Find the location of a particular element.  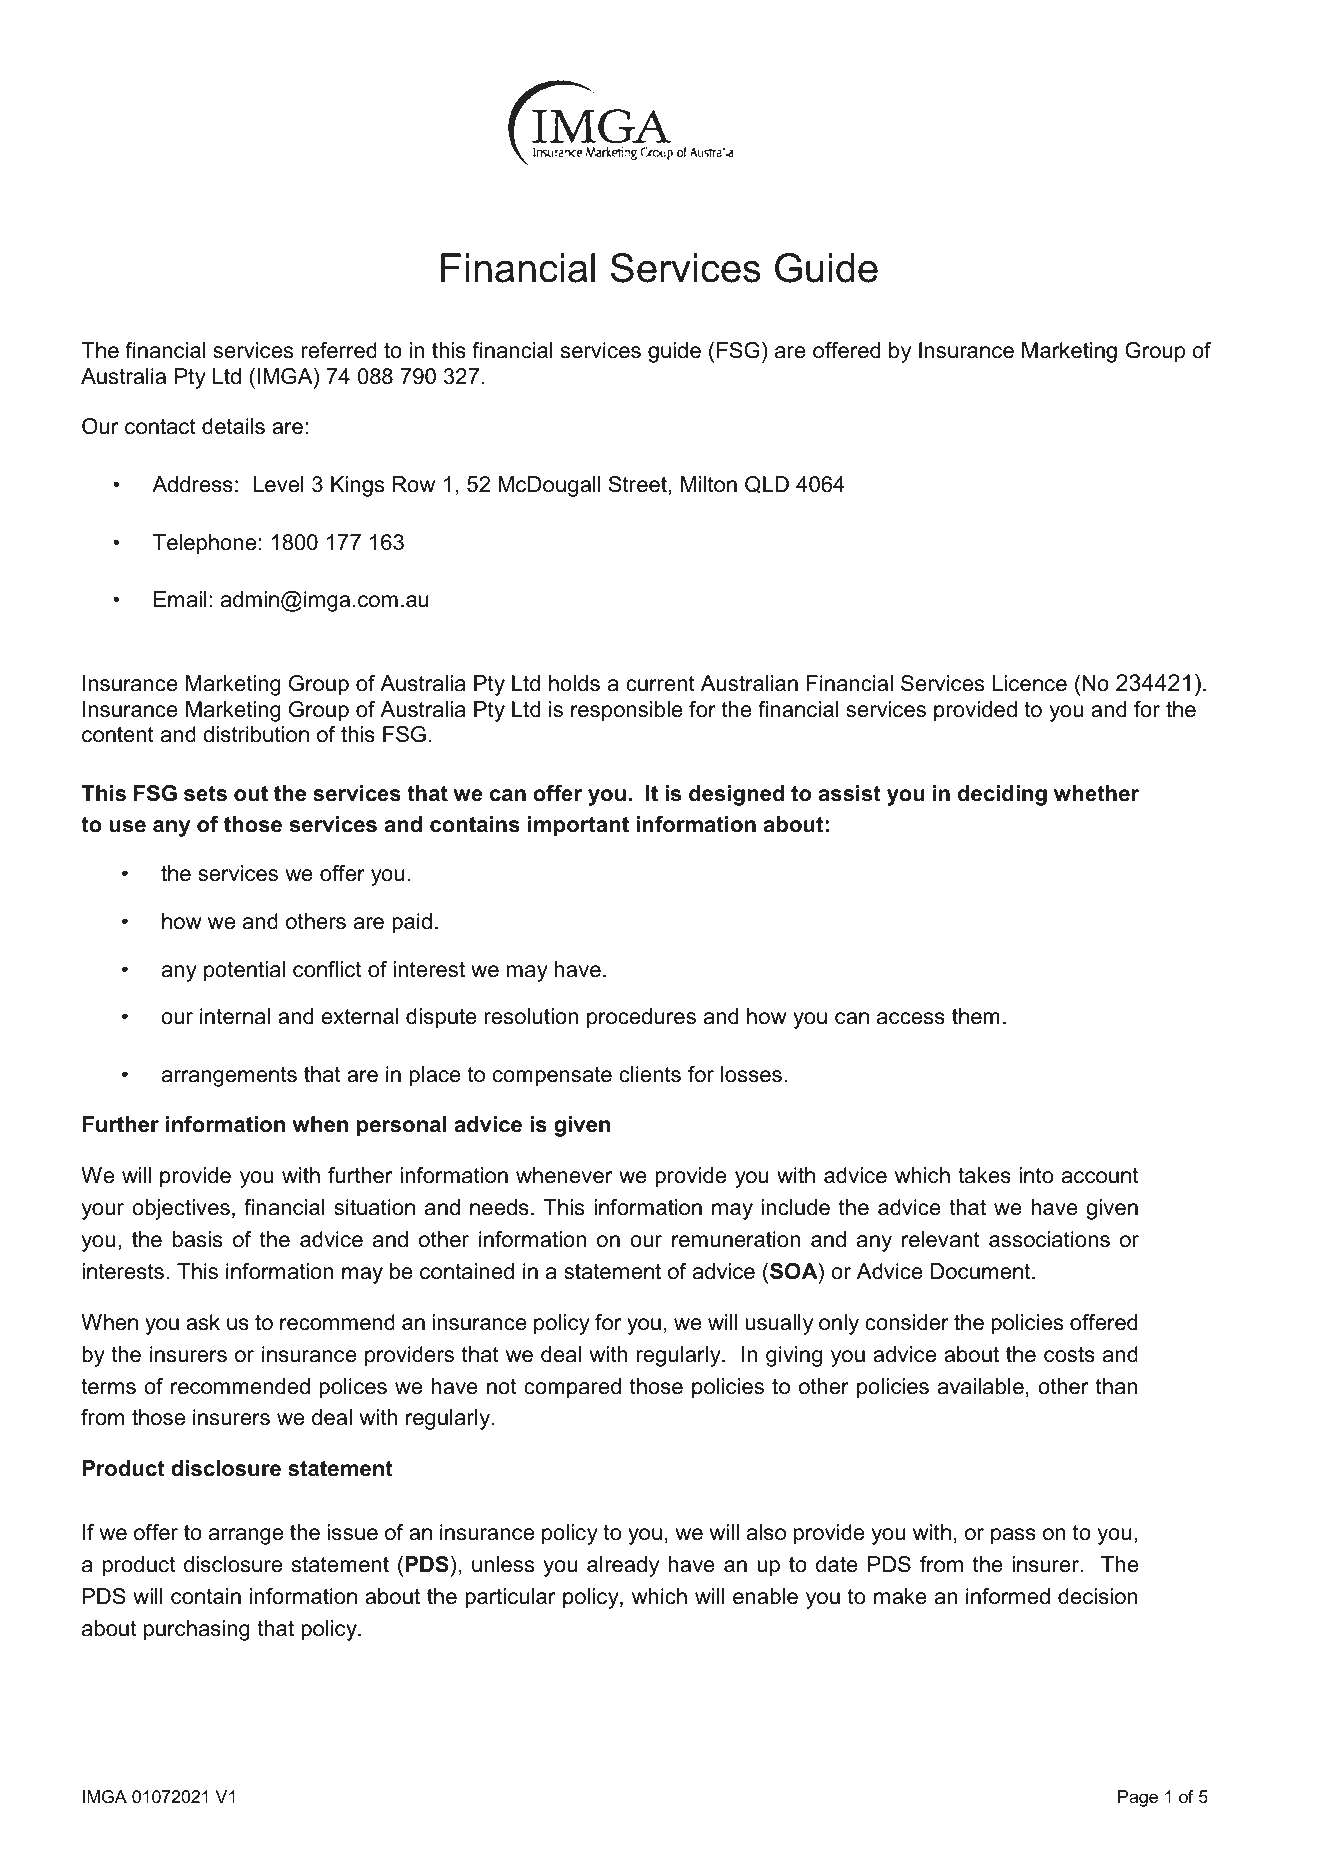

internal is located at coordinates (235, 1016).
